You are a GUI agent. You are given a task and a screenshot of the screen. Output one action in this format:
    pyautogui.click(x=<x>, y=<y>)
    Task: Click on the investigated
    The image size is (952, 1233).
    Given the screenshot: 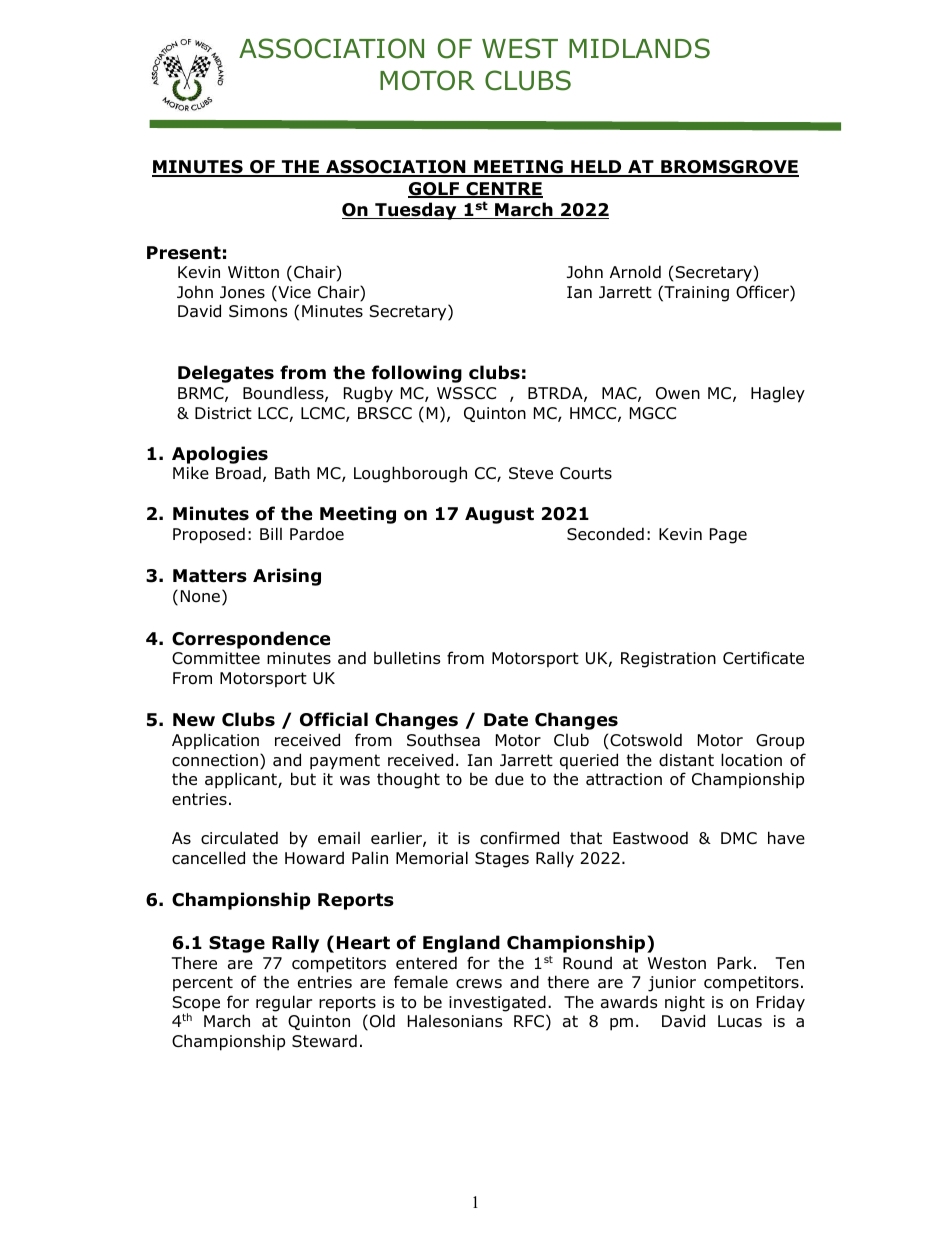 What is the action you would take?
    pyautogui.click(x=497, y=1003)
